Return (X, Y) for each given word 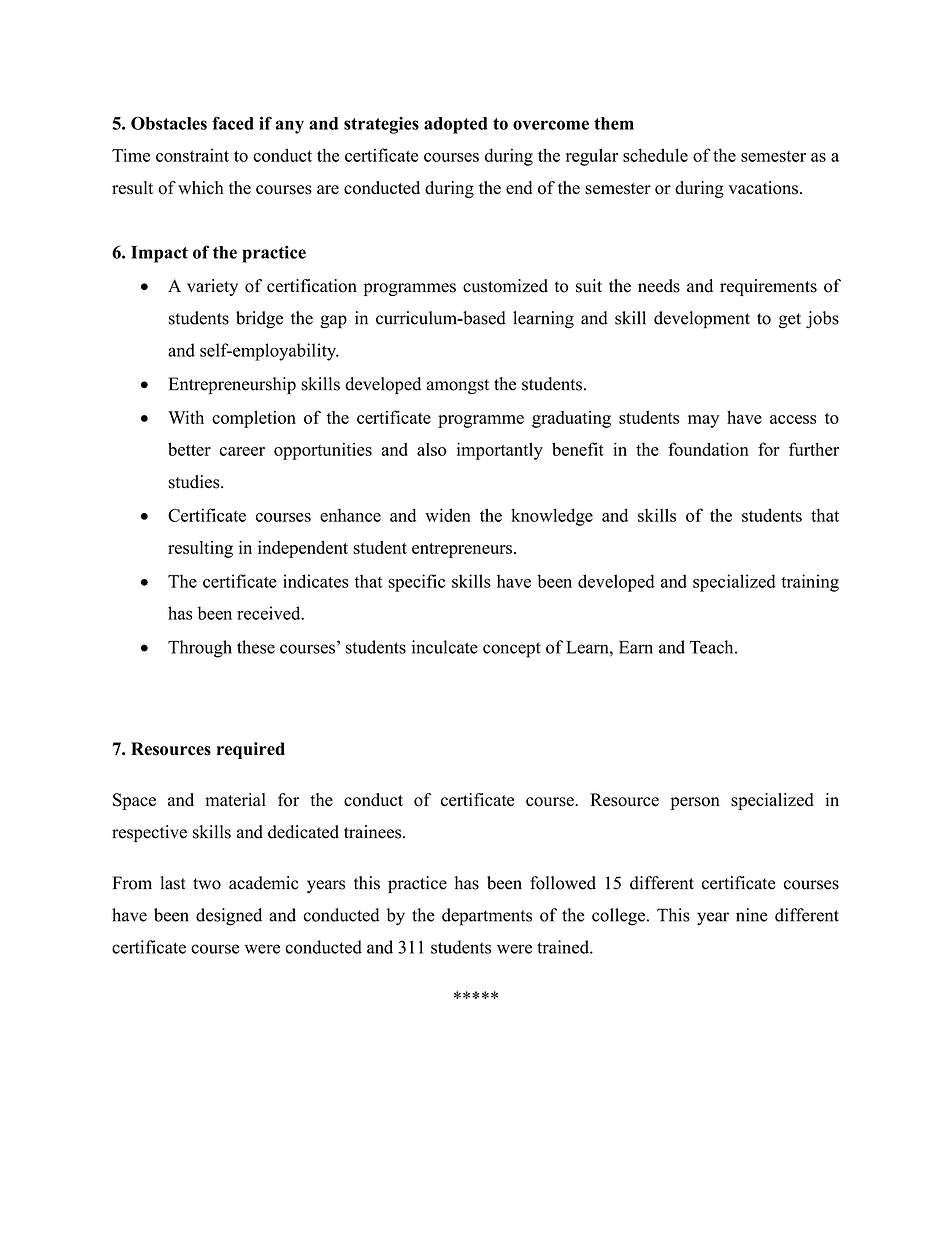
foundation (708, 449)
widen (448, 515)
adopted (456, 125)
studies (195, 482)
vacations (763, 188)
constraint (192, 155)
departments (487, 917)
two (207, 884)
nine (752, 915)
